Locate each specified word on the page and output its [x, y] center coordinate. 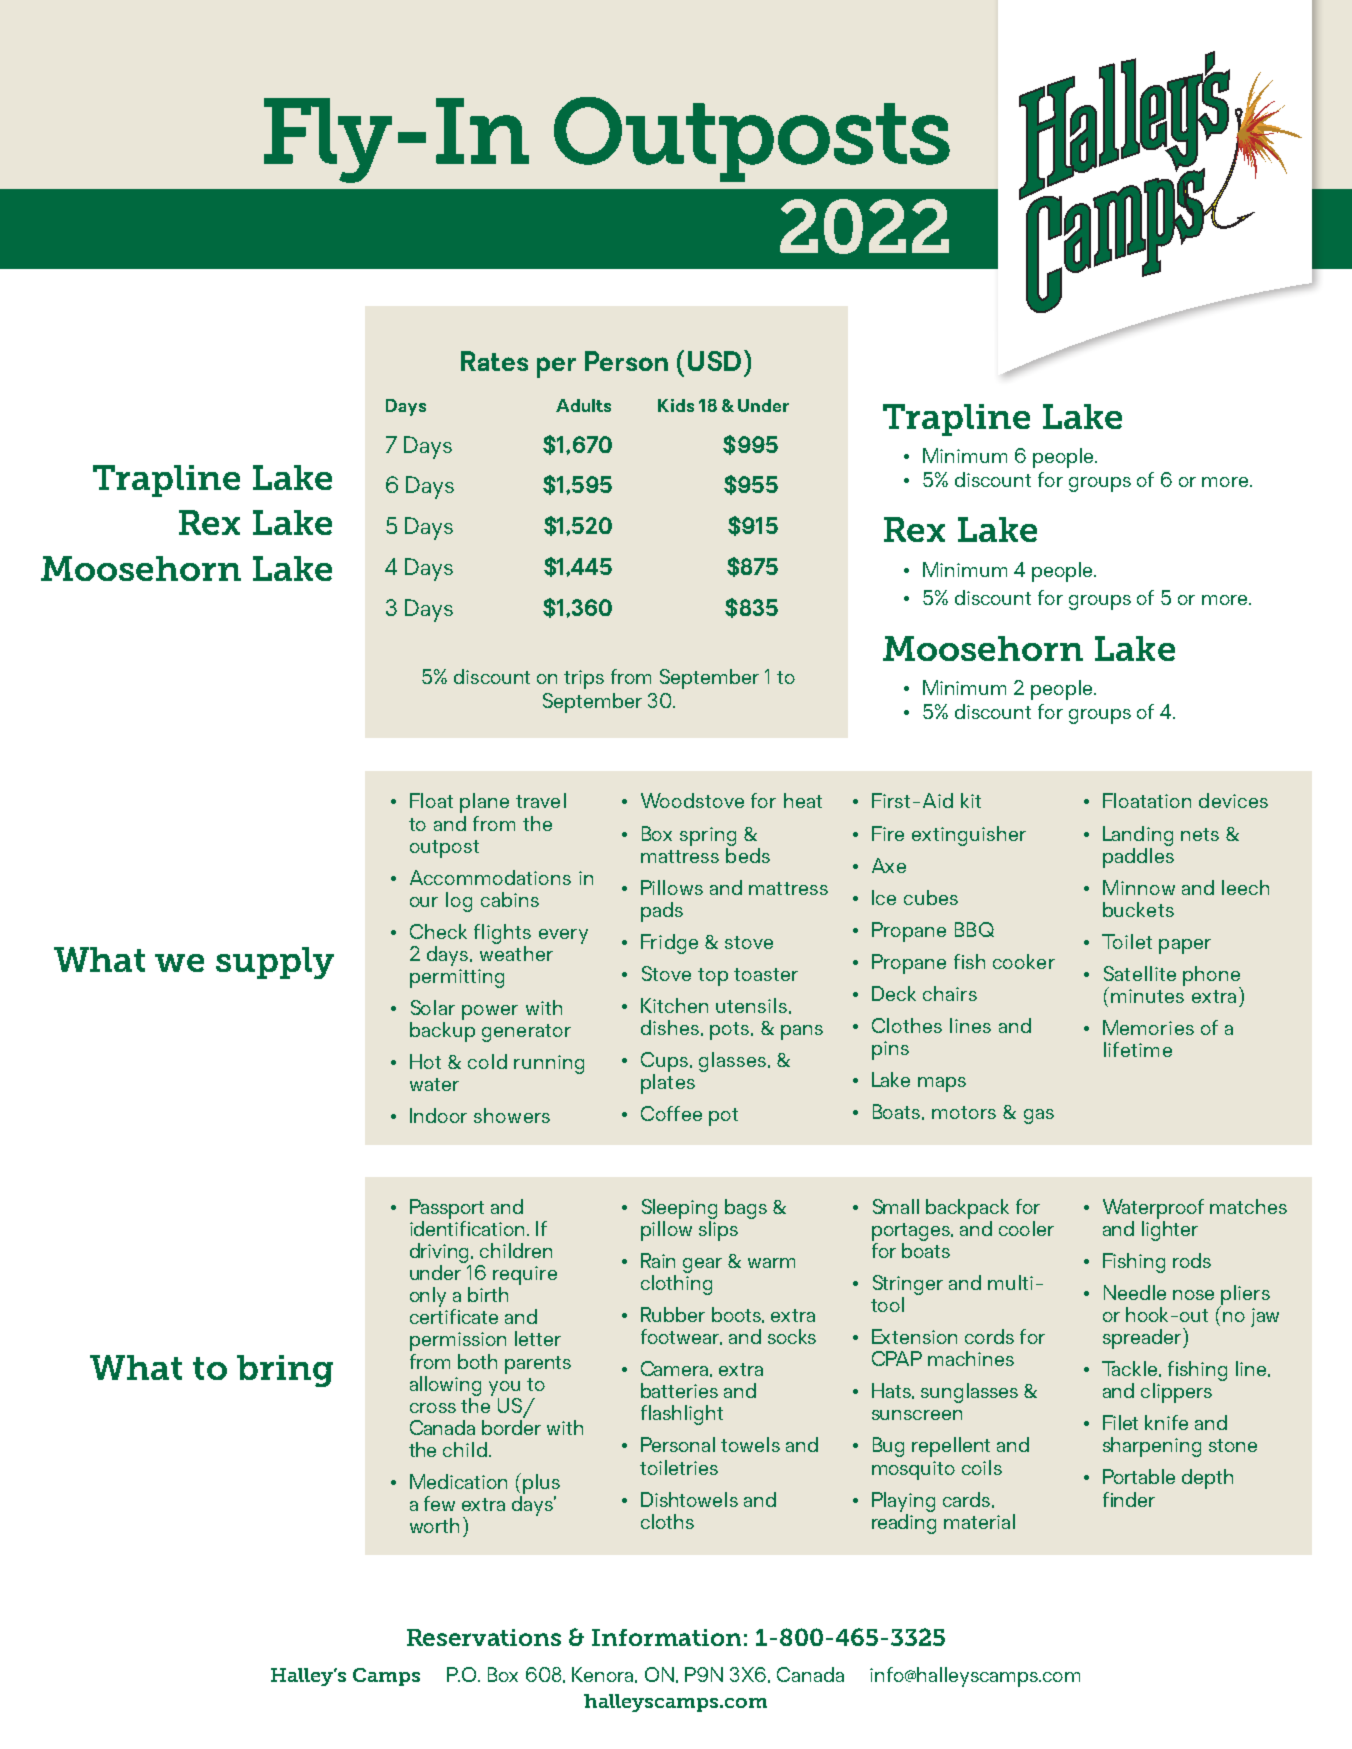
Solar [433, 1007]
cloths [667, 1521]
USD [714, 361]
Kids [676, 405]
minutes [1147, 996]
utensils [753, 1006]
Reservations [484, 1637]
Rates [494, 361]
